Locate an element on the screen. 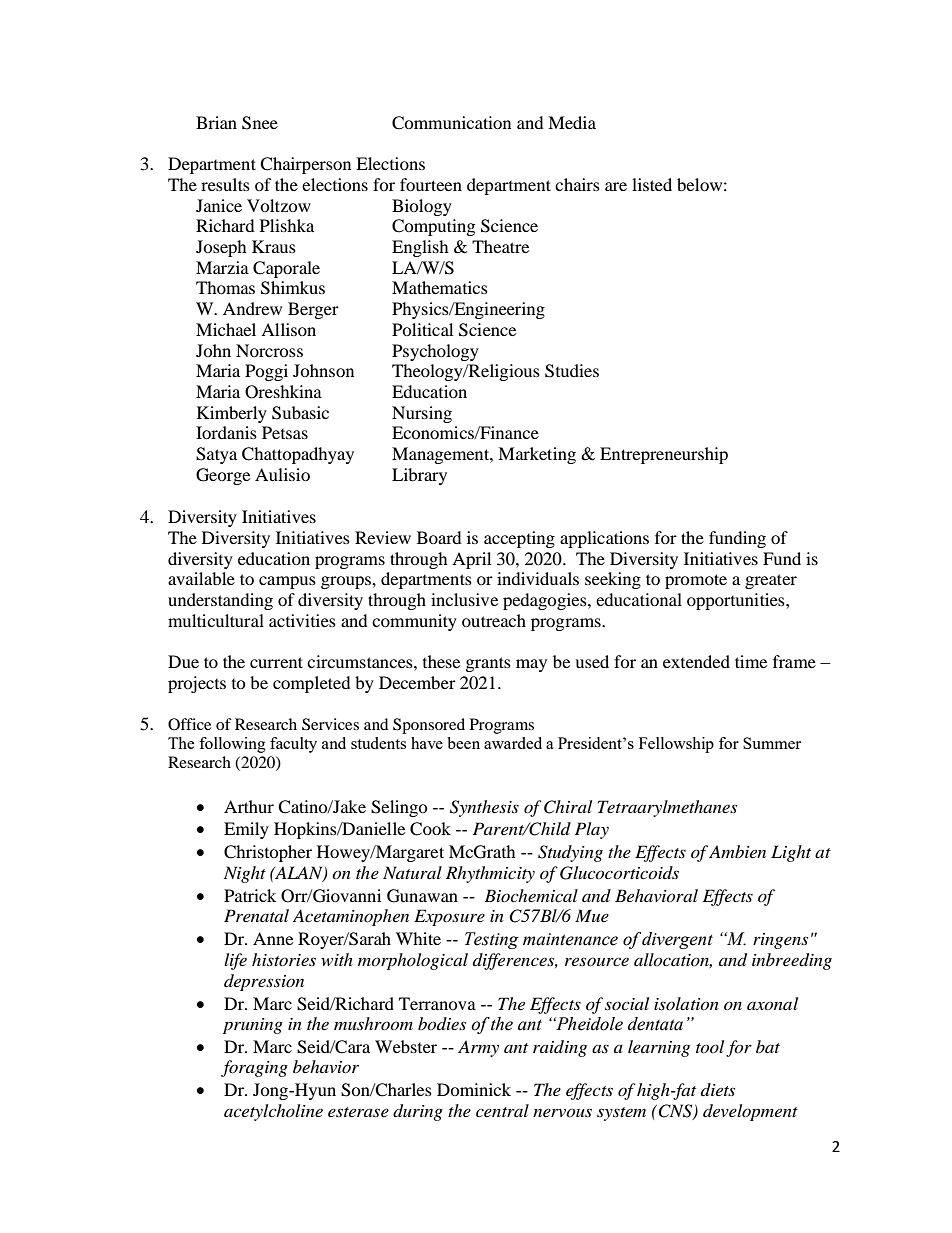 This screenshot has width=952, height=1233. Communication is located at coordinates (451, 123).
